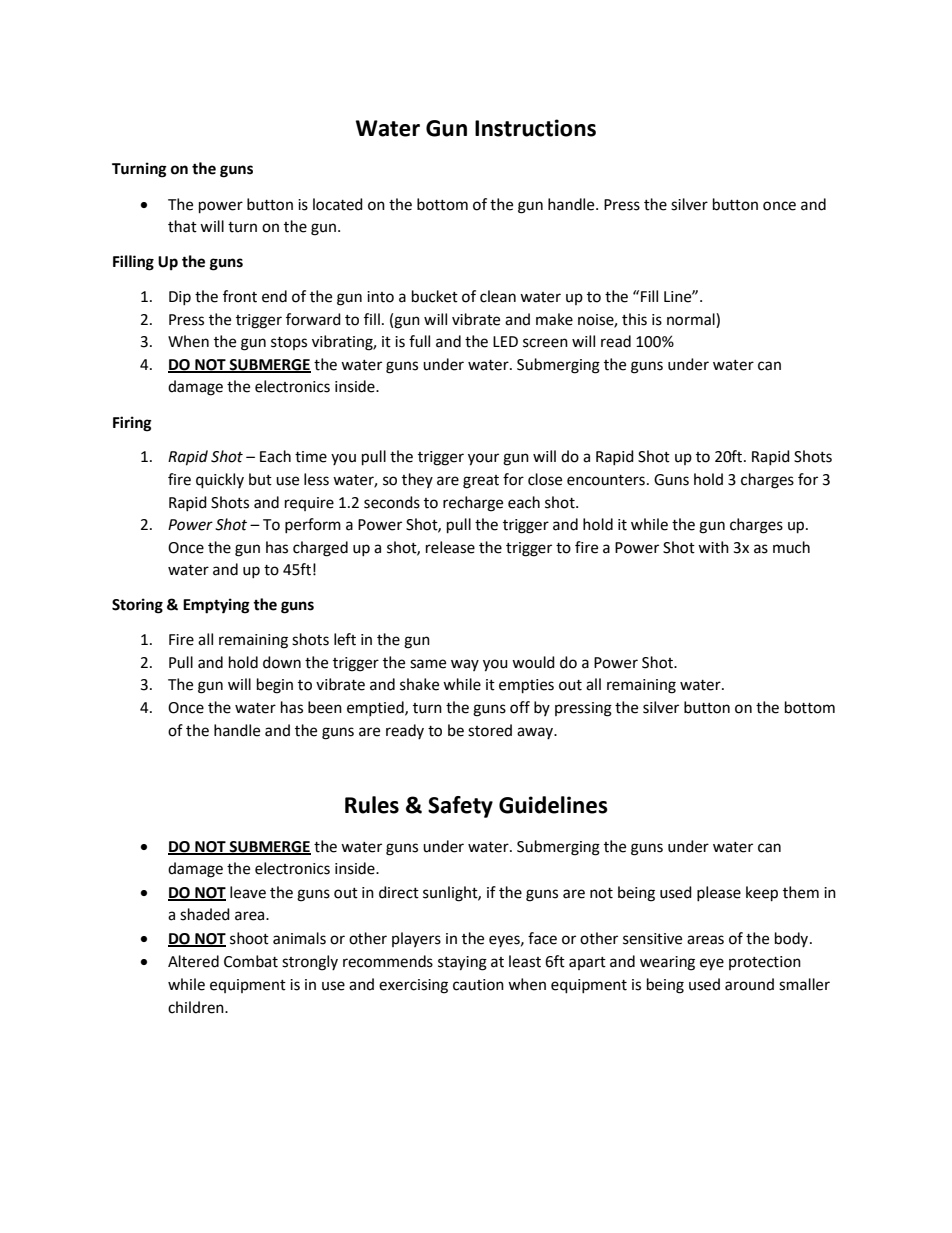  What do you see at coordinates (692, 319) in the image?
I see `normal` at bounding box center [692, 319].
